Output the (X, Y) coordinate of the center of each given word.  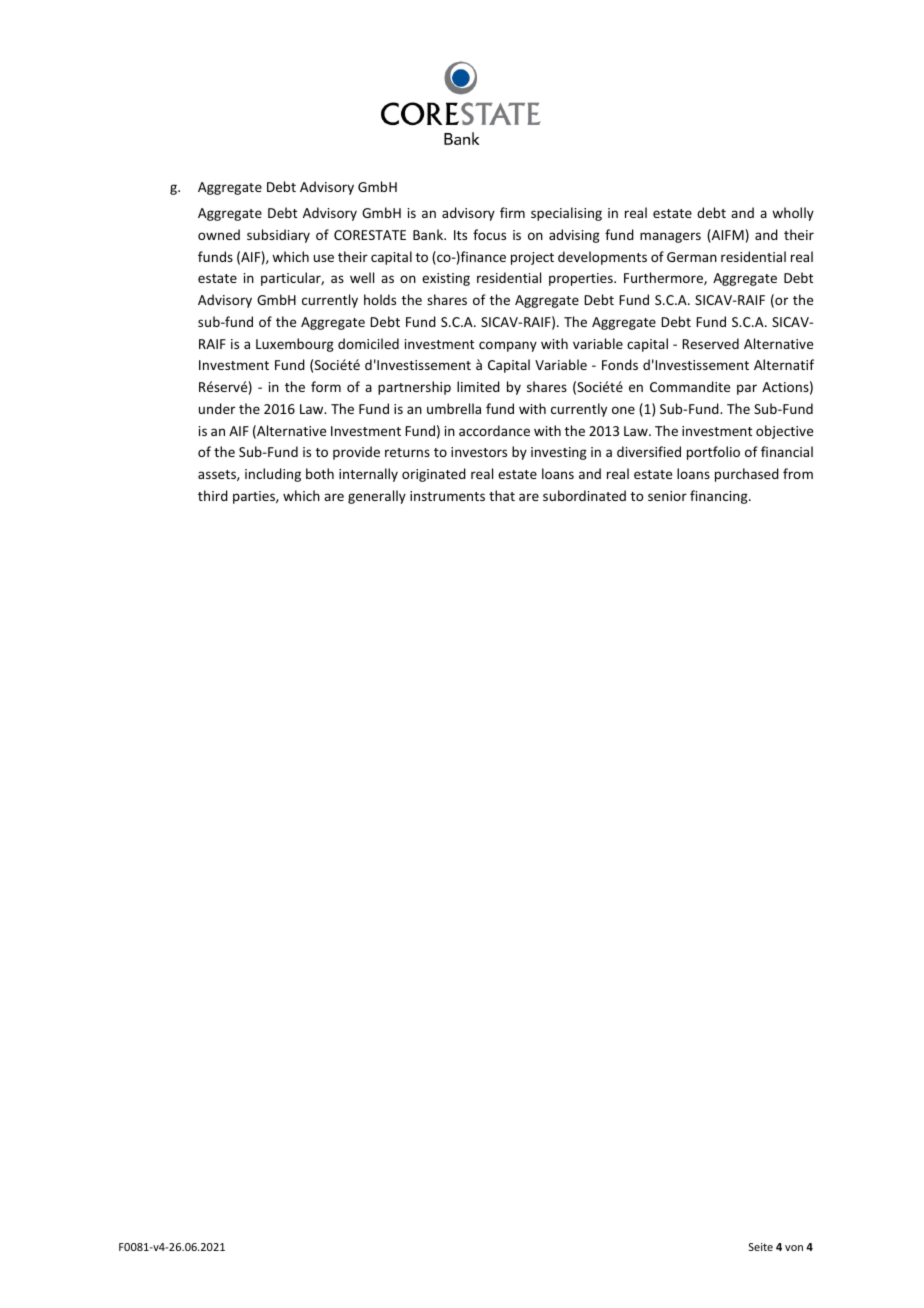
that (502, 495)
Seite (761, 1247)
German (692, 257)
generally (377, 497)
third (213, 495)
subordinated (584, 495)
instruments (447, 496)
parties (255, 497)
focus (489, 234)
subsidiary (278, 236)
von (794, 1248)
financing (720, 497)
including (273, 475)
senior (667, 496)
